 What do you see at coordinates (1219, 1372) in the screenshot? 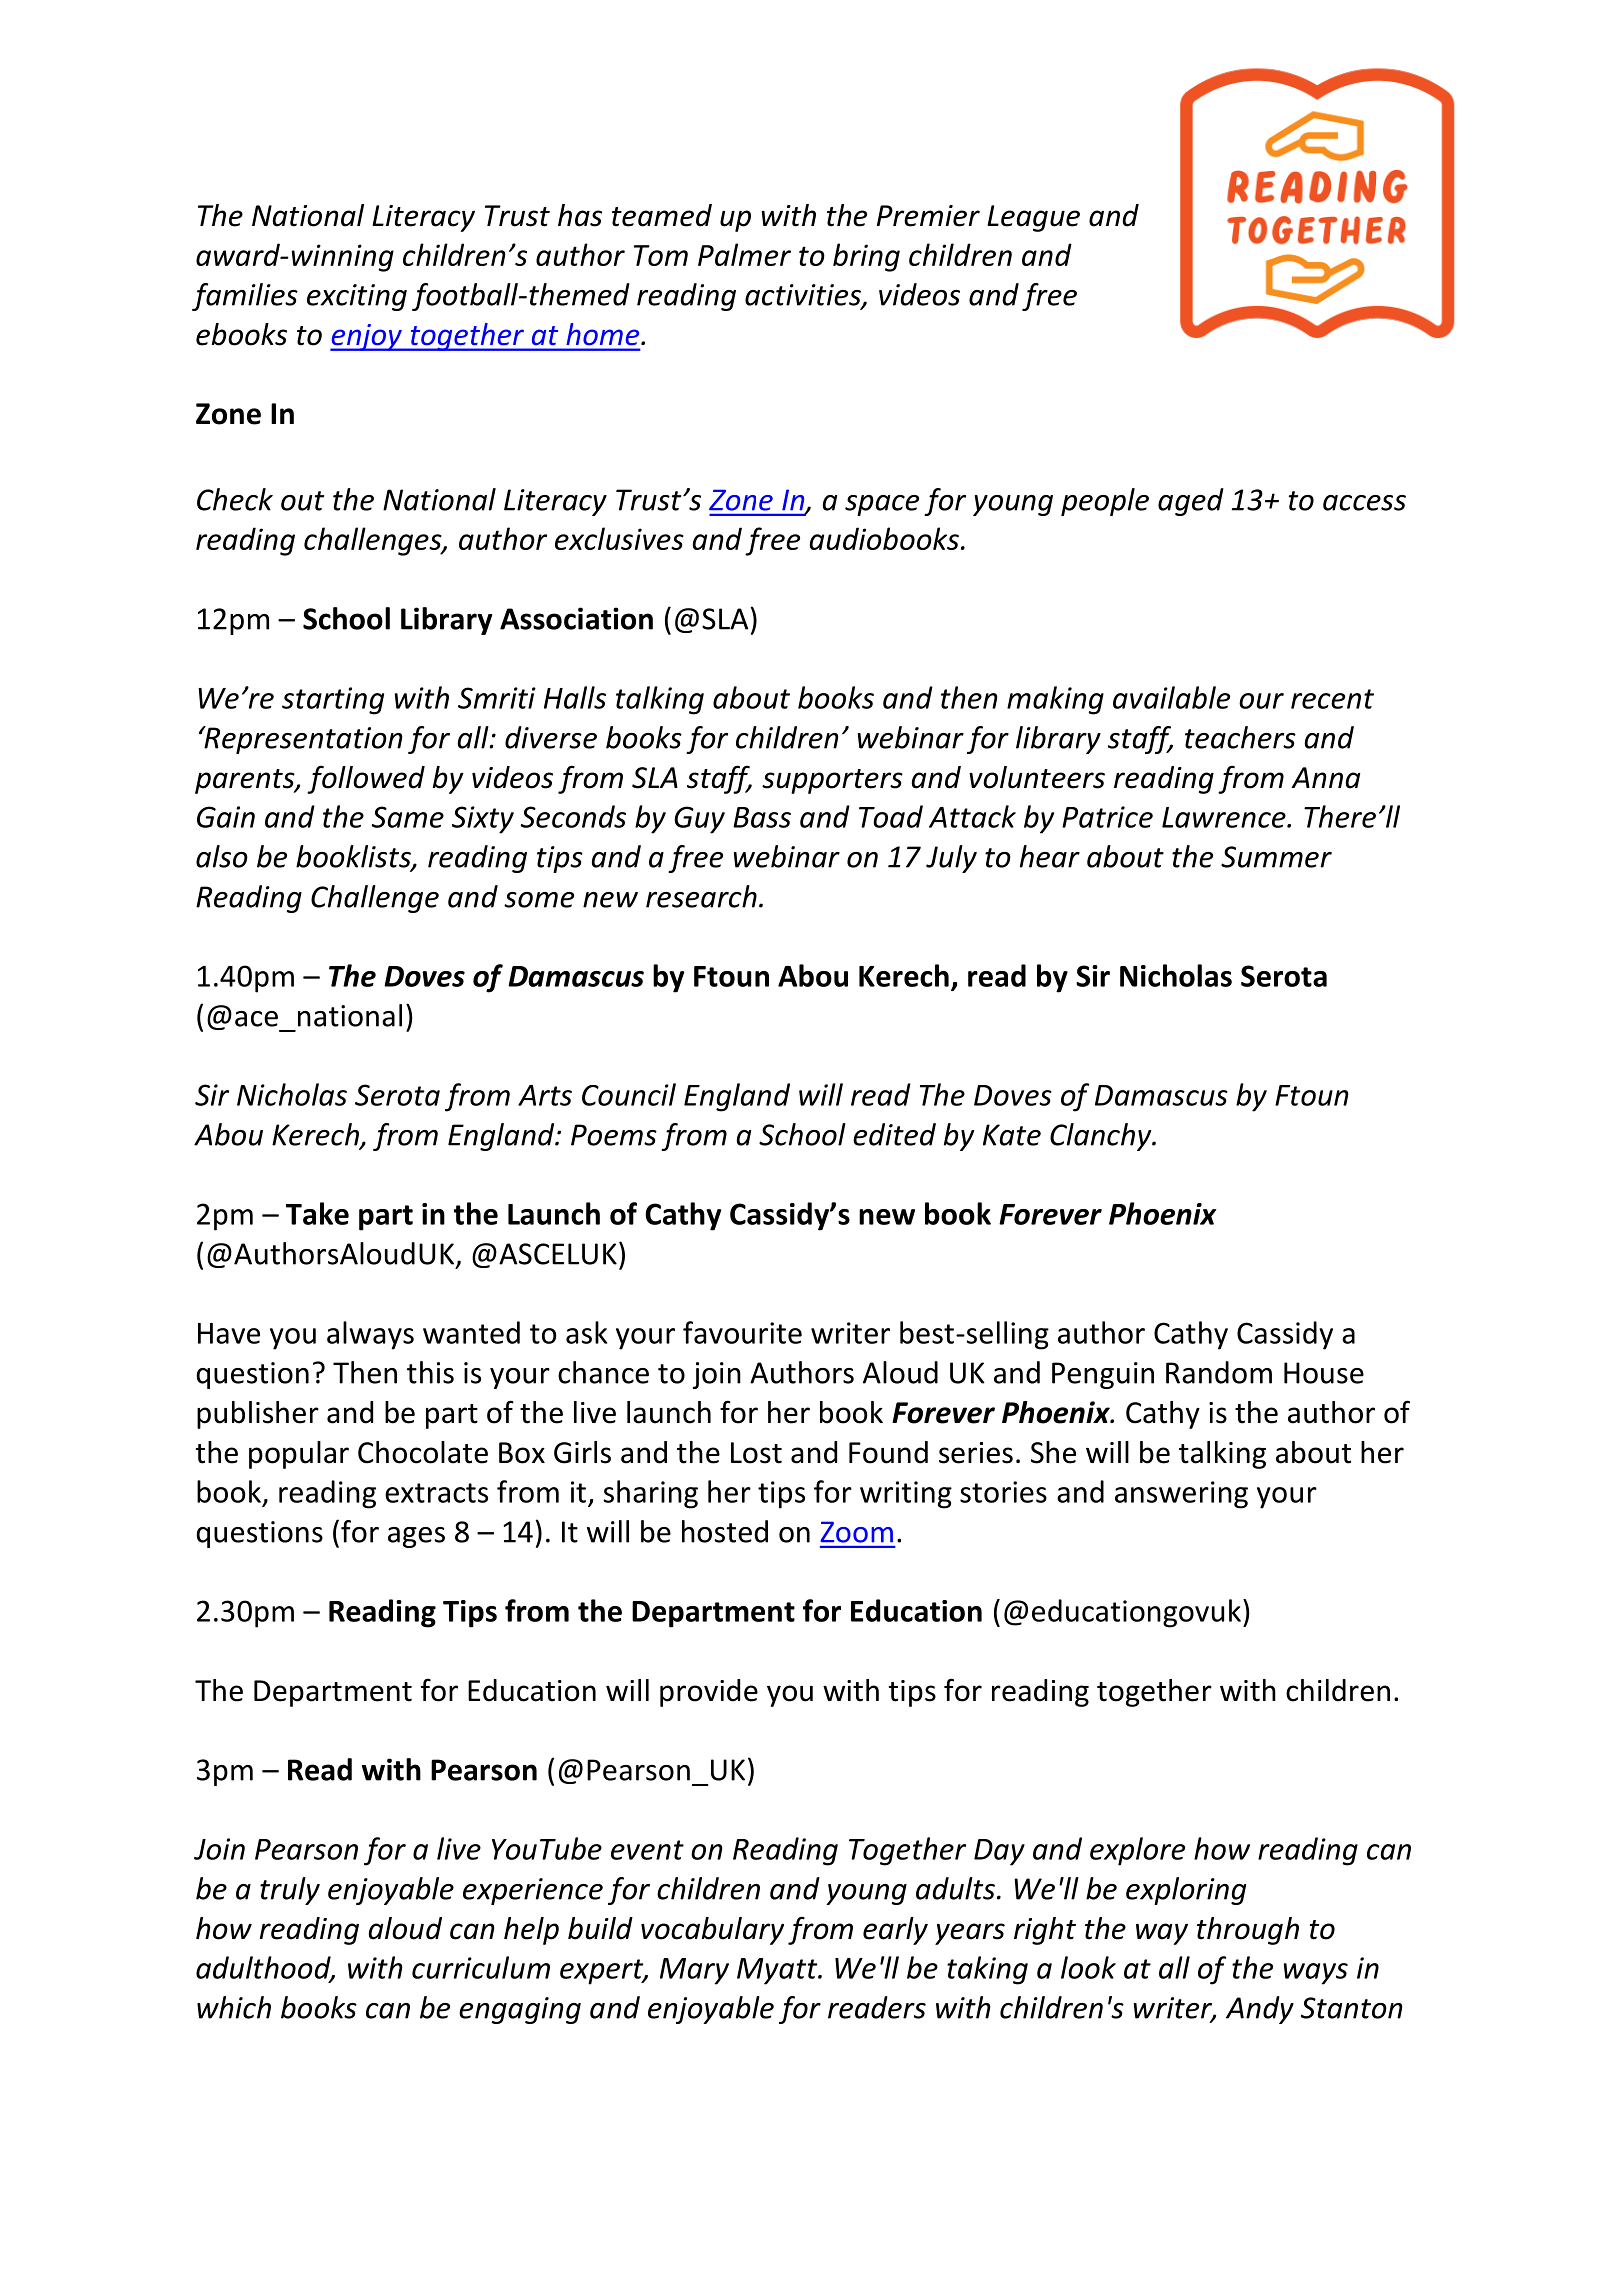
I see `Random` at bounding box center [1219, 1372].
